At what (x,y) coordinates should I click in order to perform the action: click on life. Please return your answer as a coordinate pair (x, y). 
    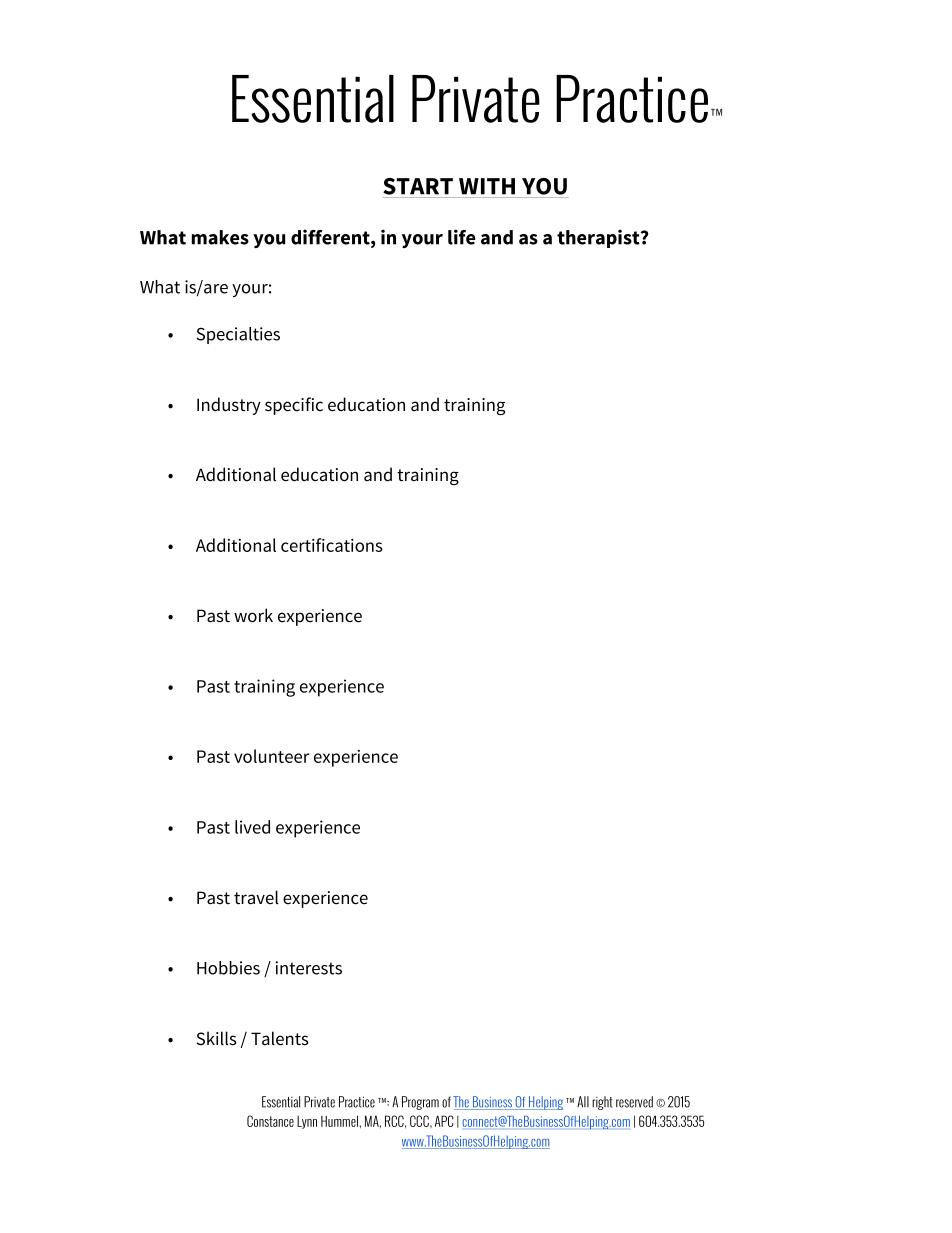
    Looking at the image, I should click on (461, 237).
